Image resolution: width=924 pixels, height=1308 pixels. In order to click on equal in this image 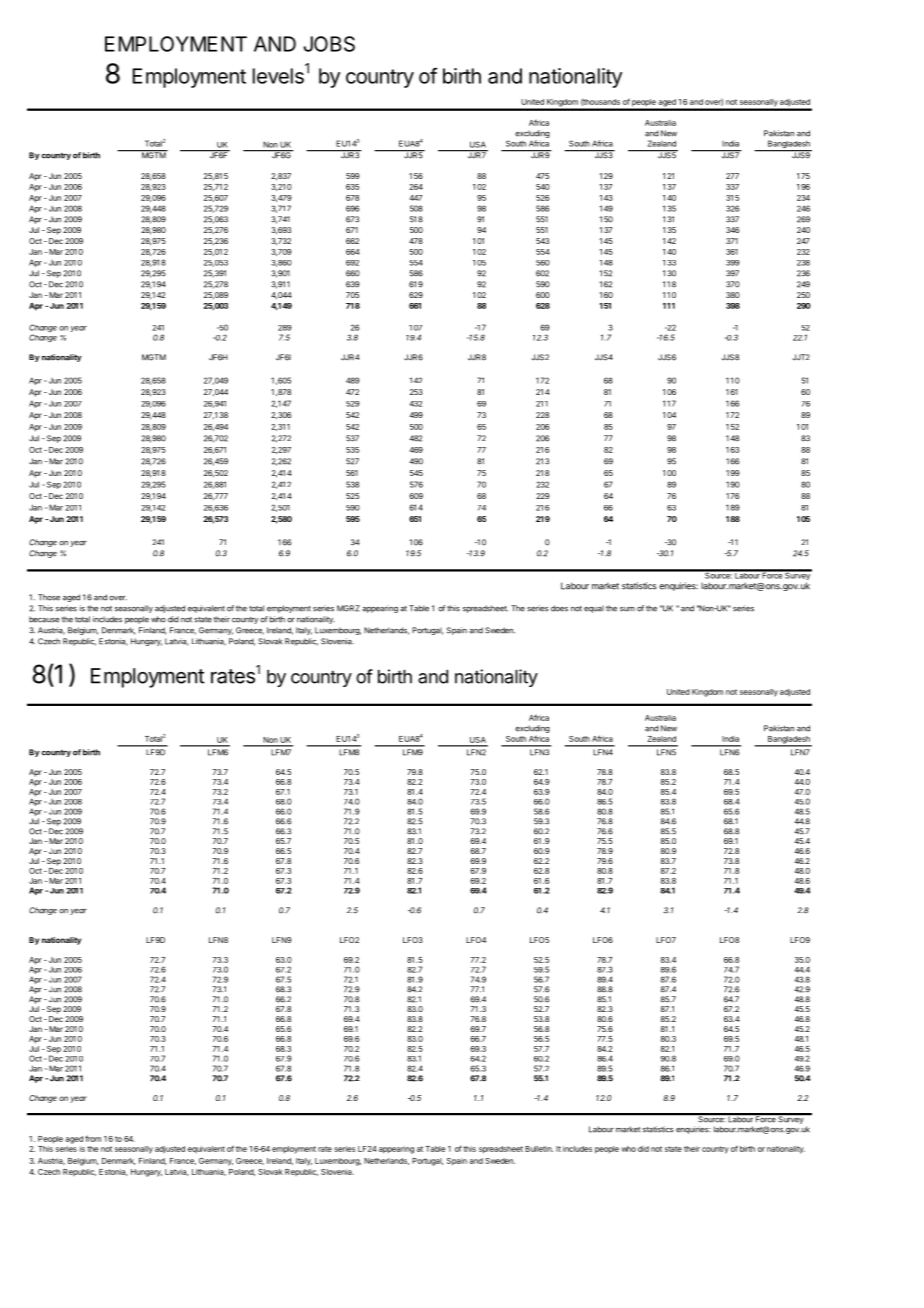, I will do `click(594, 609)`.
